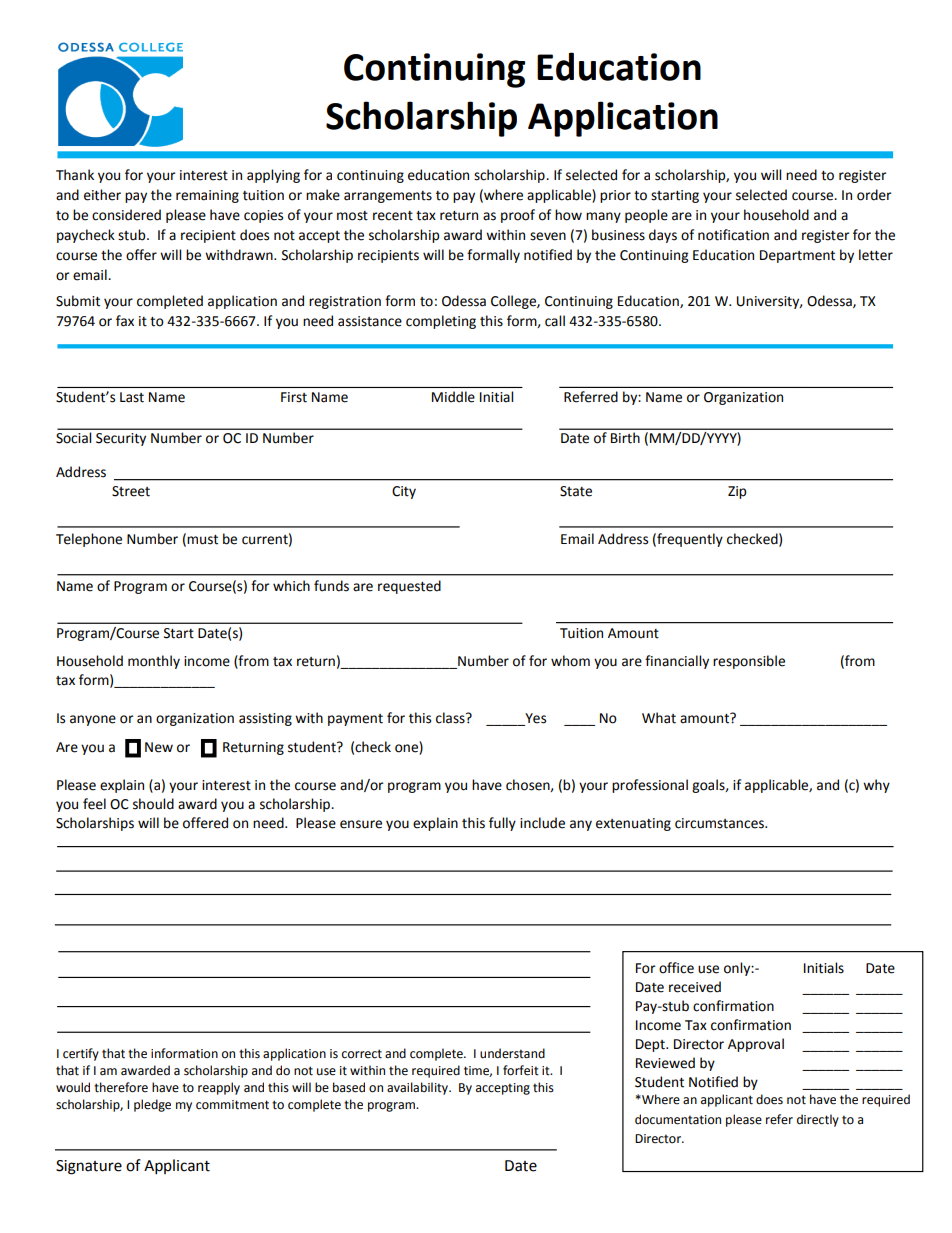 Image resolution: width=952 pixels, height=1233 pixels. What do you see at coordinates (737, 492) in the screenshot?
I see `Zip` at bounding box center [737, 492].
